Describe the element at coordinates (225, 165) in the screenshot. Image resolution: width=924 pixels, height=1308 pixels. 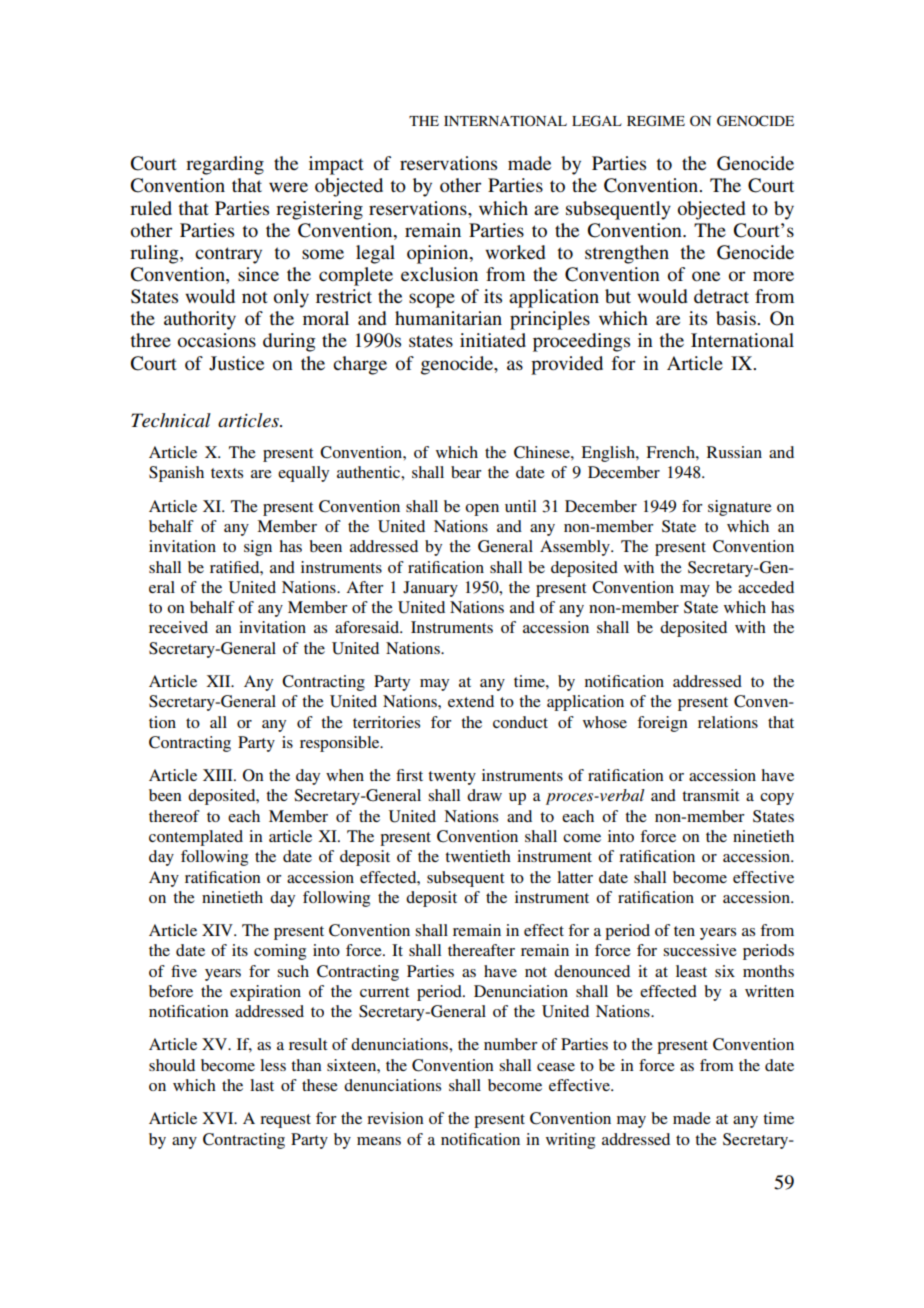
I see `regarding` at that location.
